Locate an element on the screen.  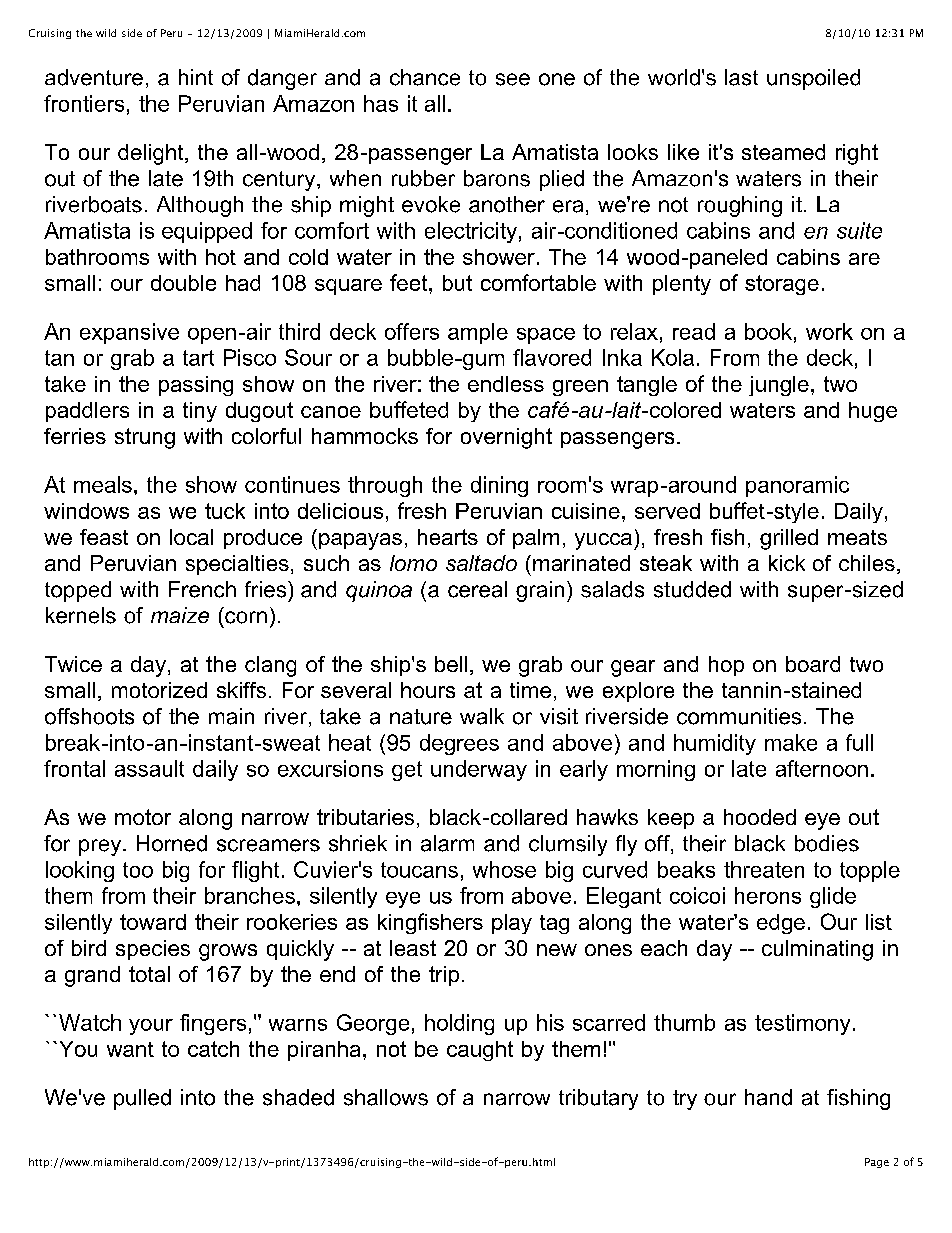
work is located at coordinates (829, 331).
